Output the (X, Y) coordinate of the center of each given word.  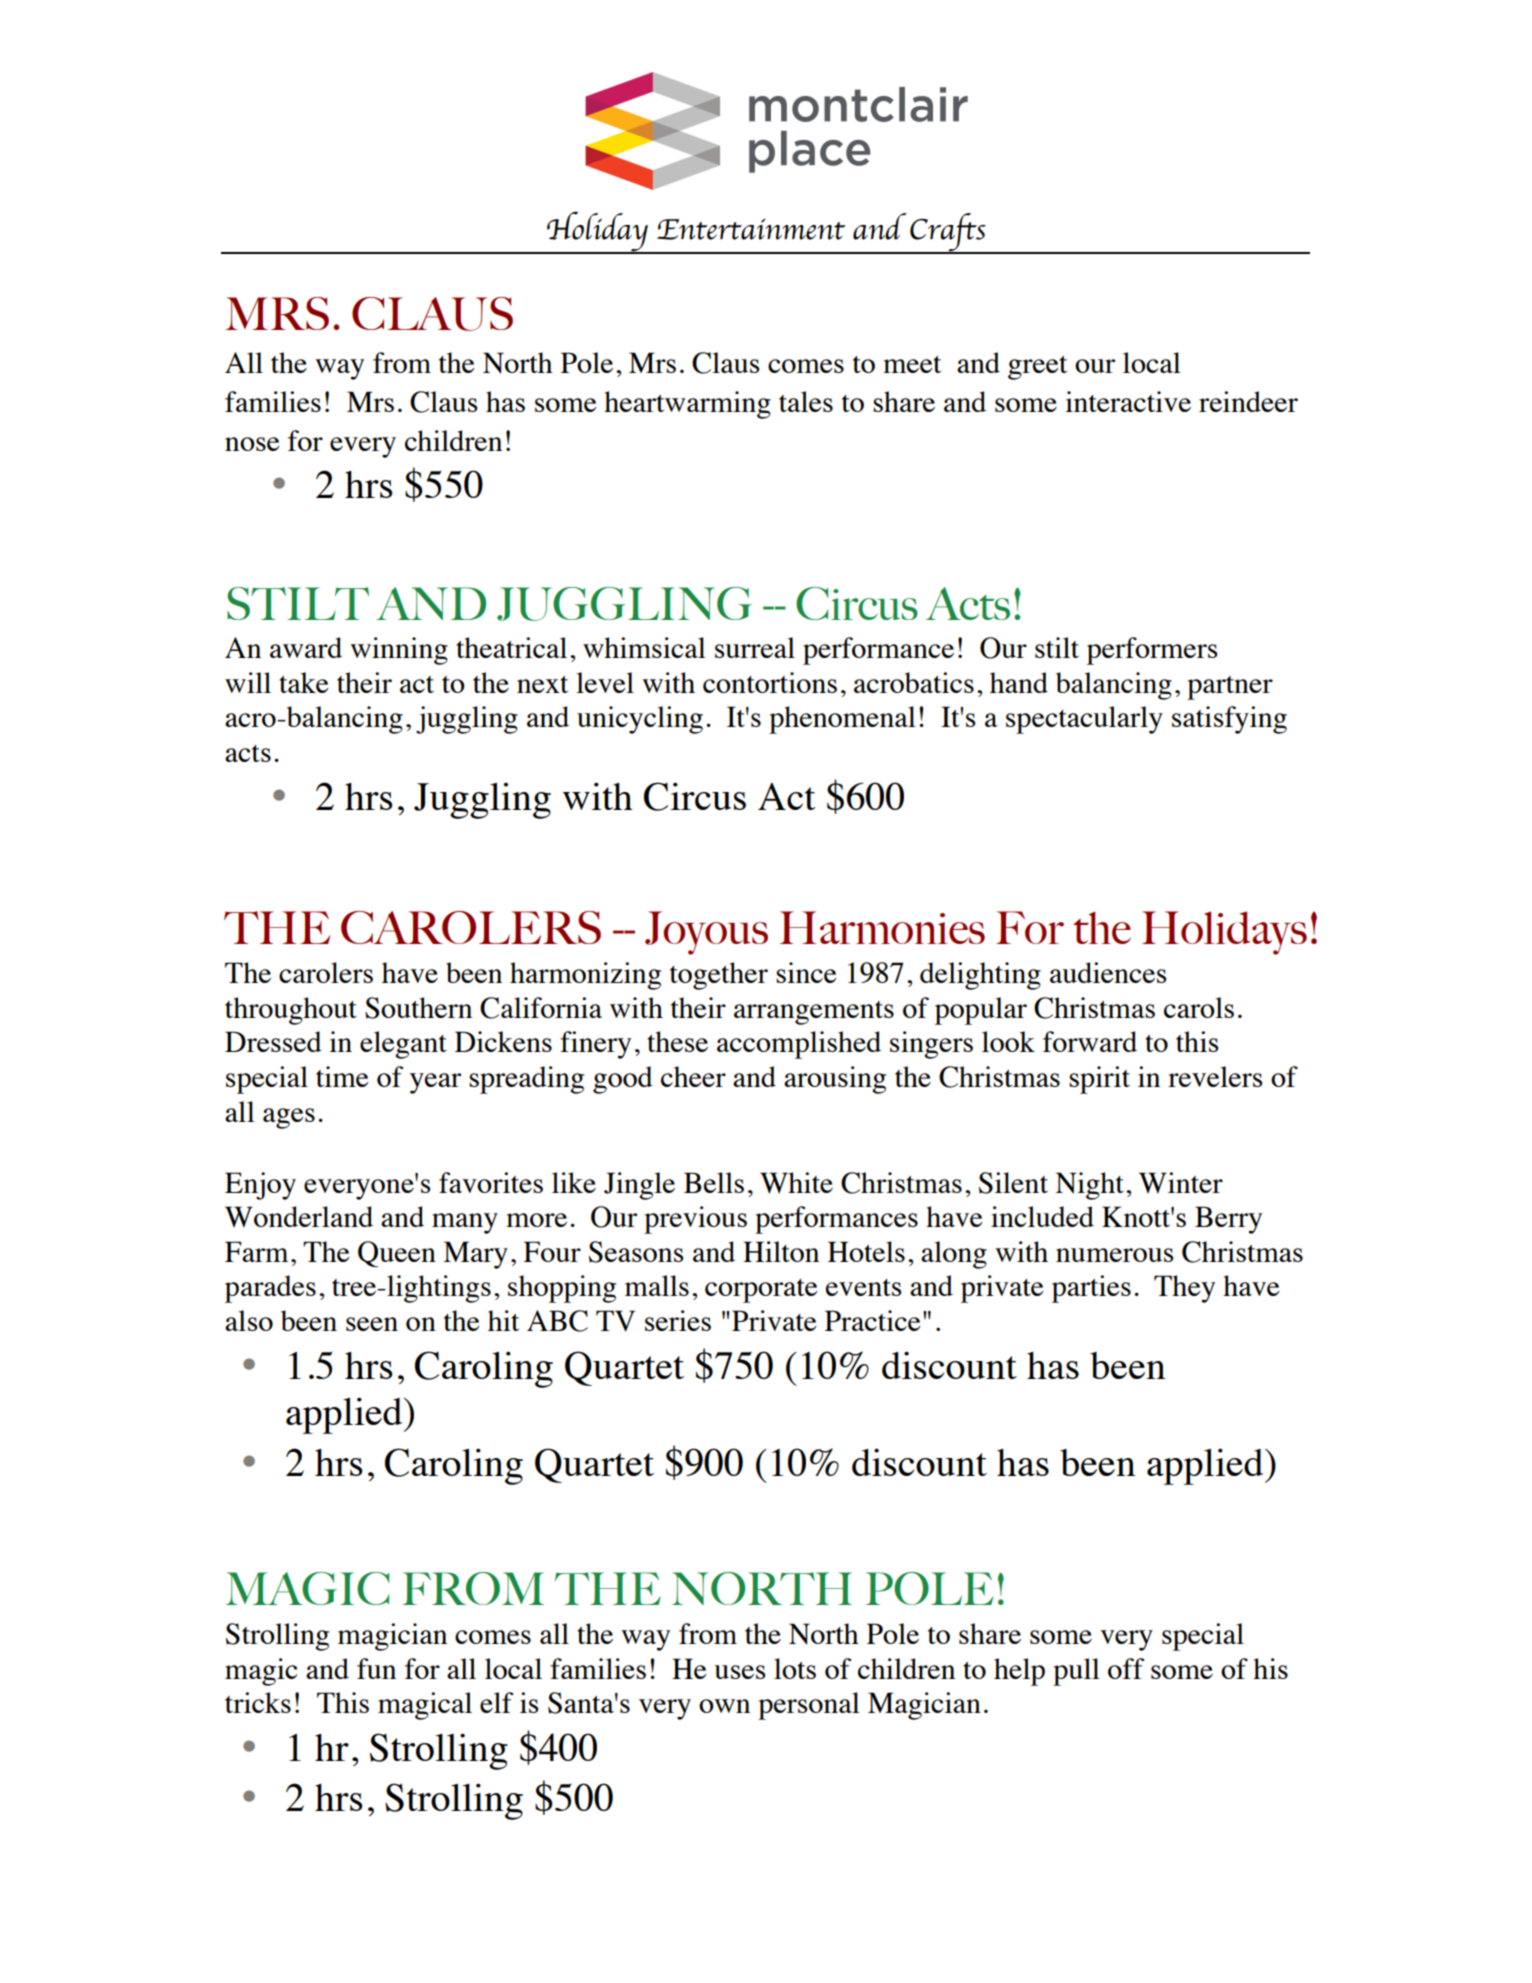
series (678, 1320)
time (342, 1076)
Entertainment (751, 229)
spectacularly (1084, 720)
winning (399, 651)
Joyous (706, 933)
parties (1091, 1289)
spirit (1099, 1080)
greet (1037, 368)
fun (376, 1668)
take (304, 682)
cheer (693, 1076)
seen (372, 1324)
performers (1152, 651)
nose (252, 444)
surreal (755, 647)
